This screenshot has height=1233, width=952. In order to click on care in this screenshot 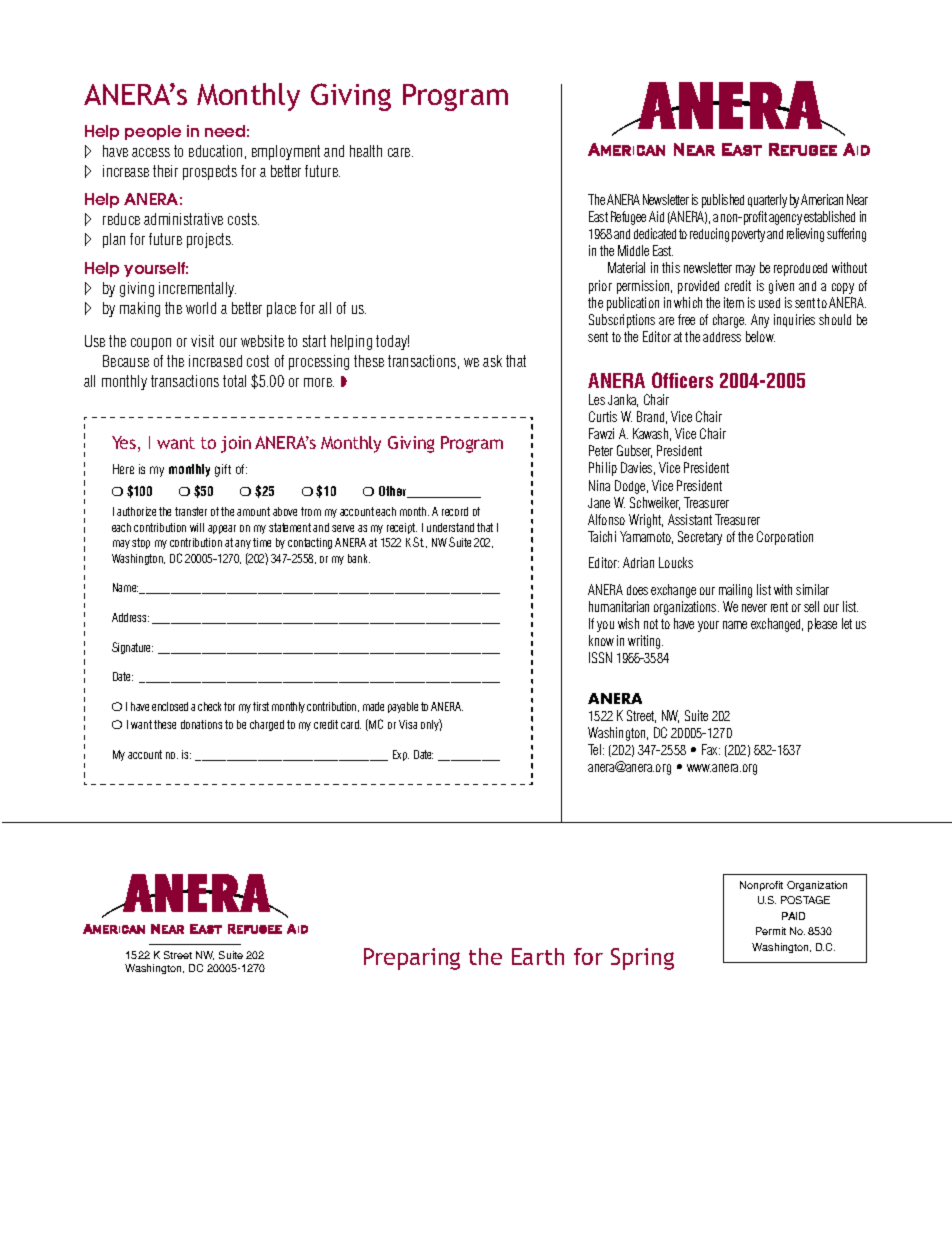, I will do `click(400, 152)`.
